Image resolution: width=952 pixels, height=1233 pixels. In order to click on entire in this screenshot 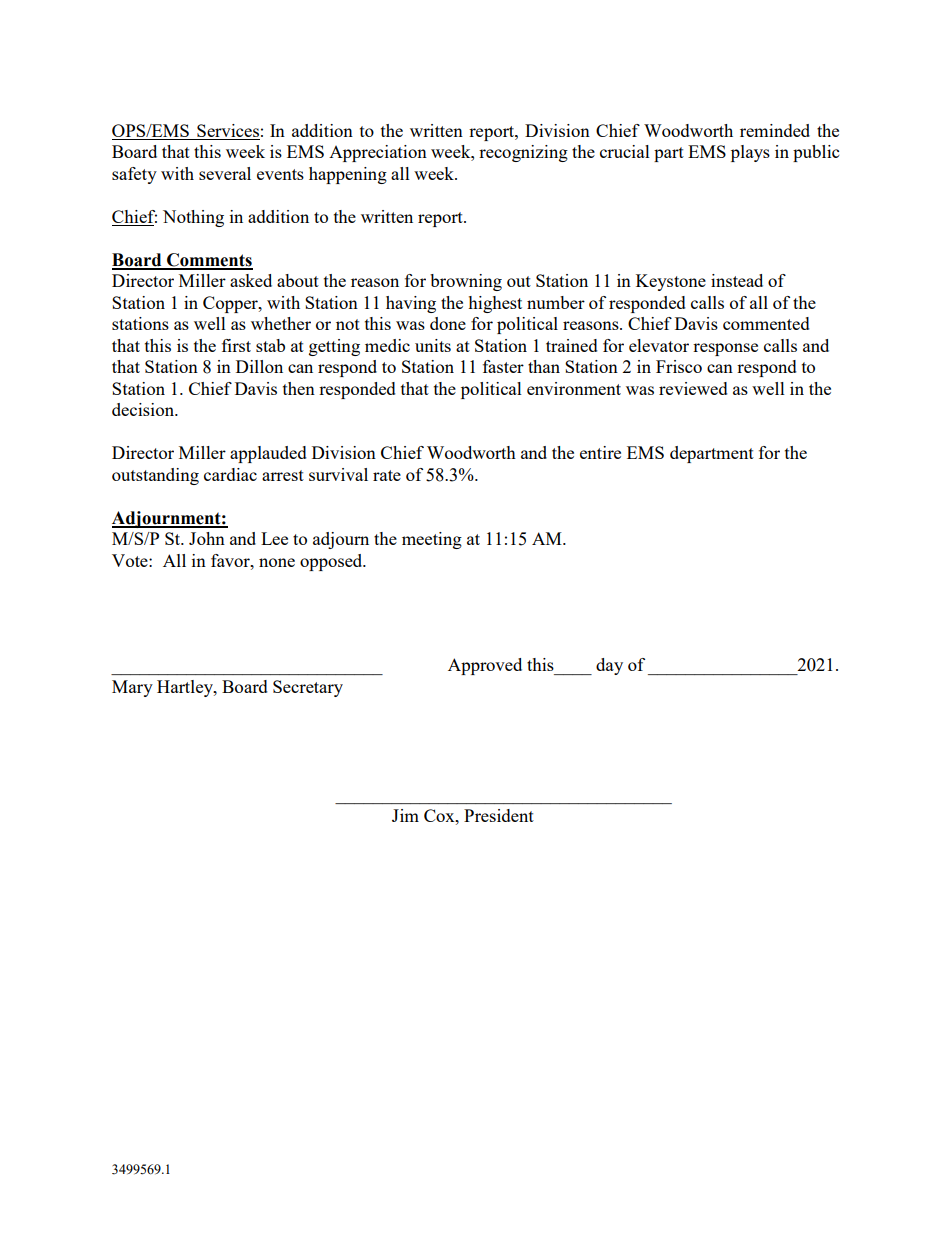, I will do `click(600, 452)`.
